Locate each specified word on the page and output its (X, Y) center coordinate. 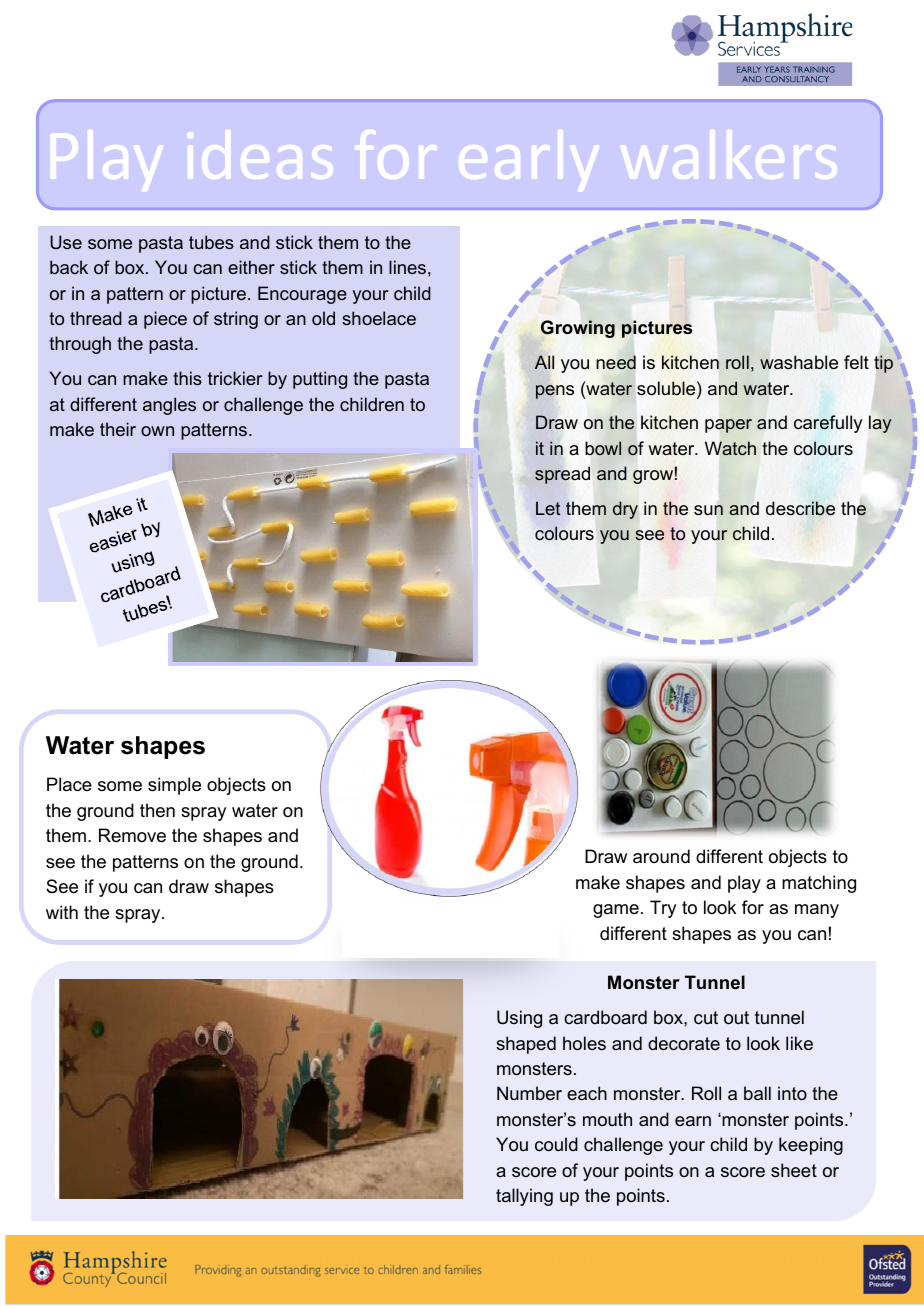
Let (548, 508)
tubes (211, 242)
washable (799, 362)
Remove (132, 835)
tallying (524, 1197)
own (157, 431)
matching (819, 884)
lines (407, 267)
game (616, 911)
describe (800, 508)
